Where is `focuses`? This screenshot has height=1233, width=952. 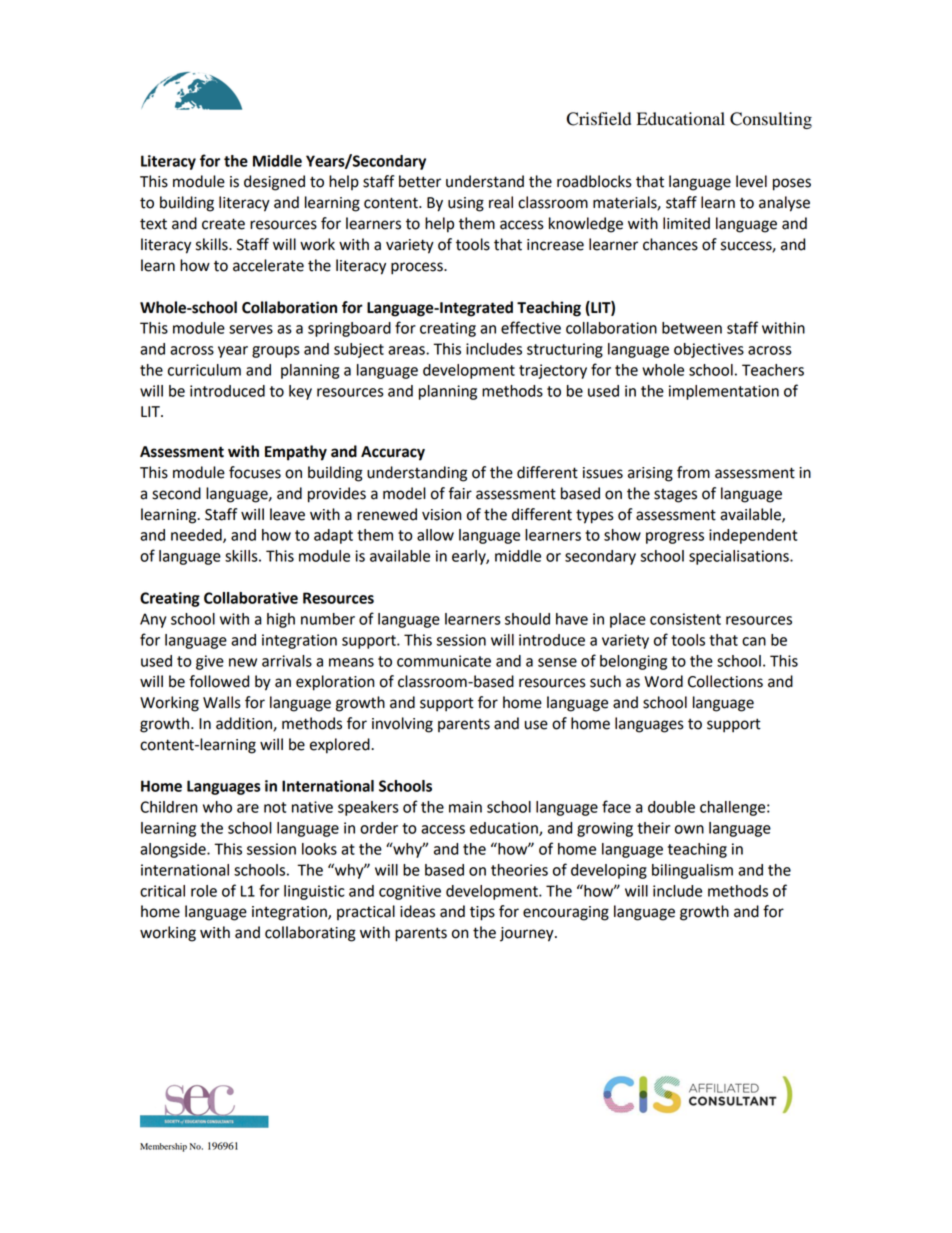 focuses is located at coordinates (255, 472).
